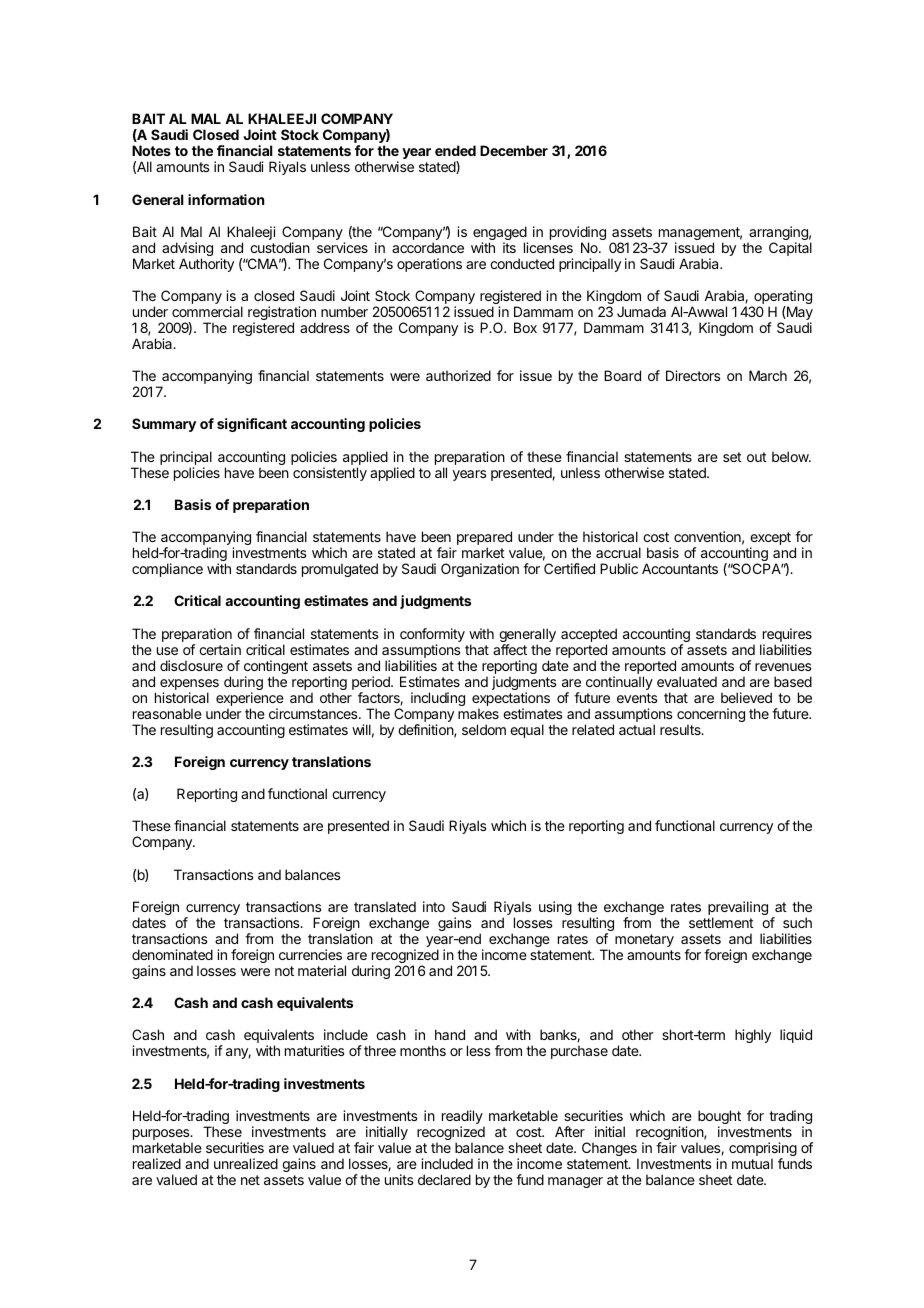 The width and height of the screenshot is (924, 1308). Describe the element at coordinates (463, 1118) in the screenshot. I see `readily` at that location.
